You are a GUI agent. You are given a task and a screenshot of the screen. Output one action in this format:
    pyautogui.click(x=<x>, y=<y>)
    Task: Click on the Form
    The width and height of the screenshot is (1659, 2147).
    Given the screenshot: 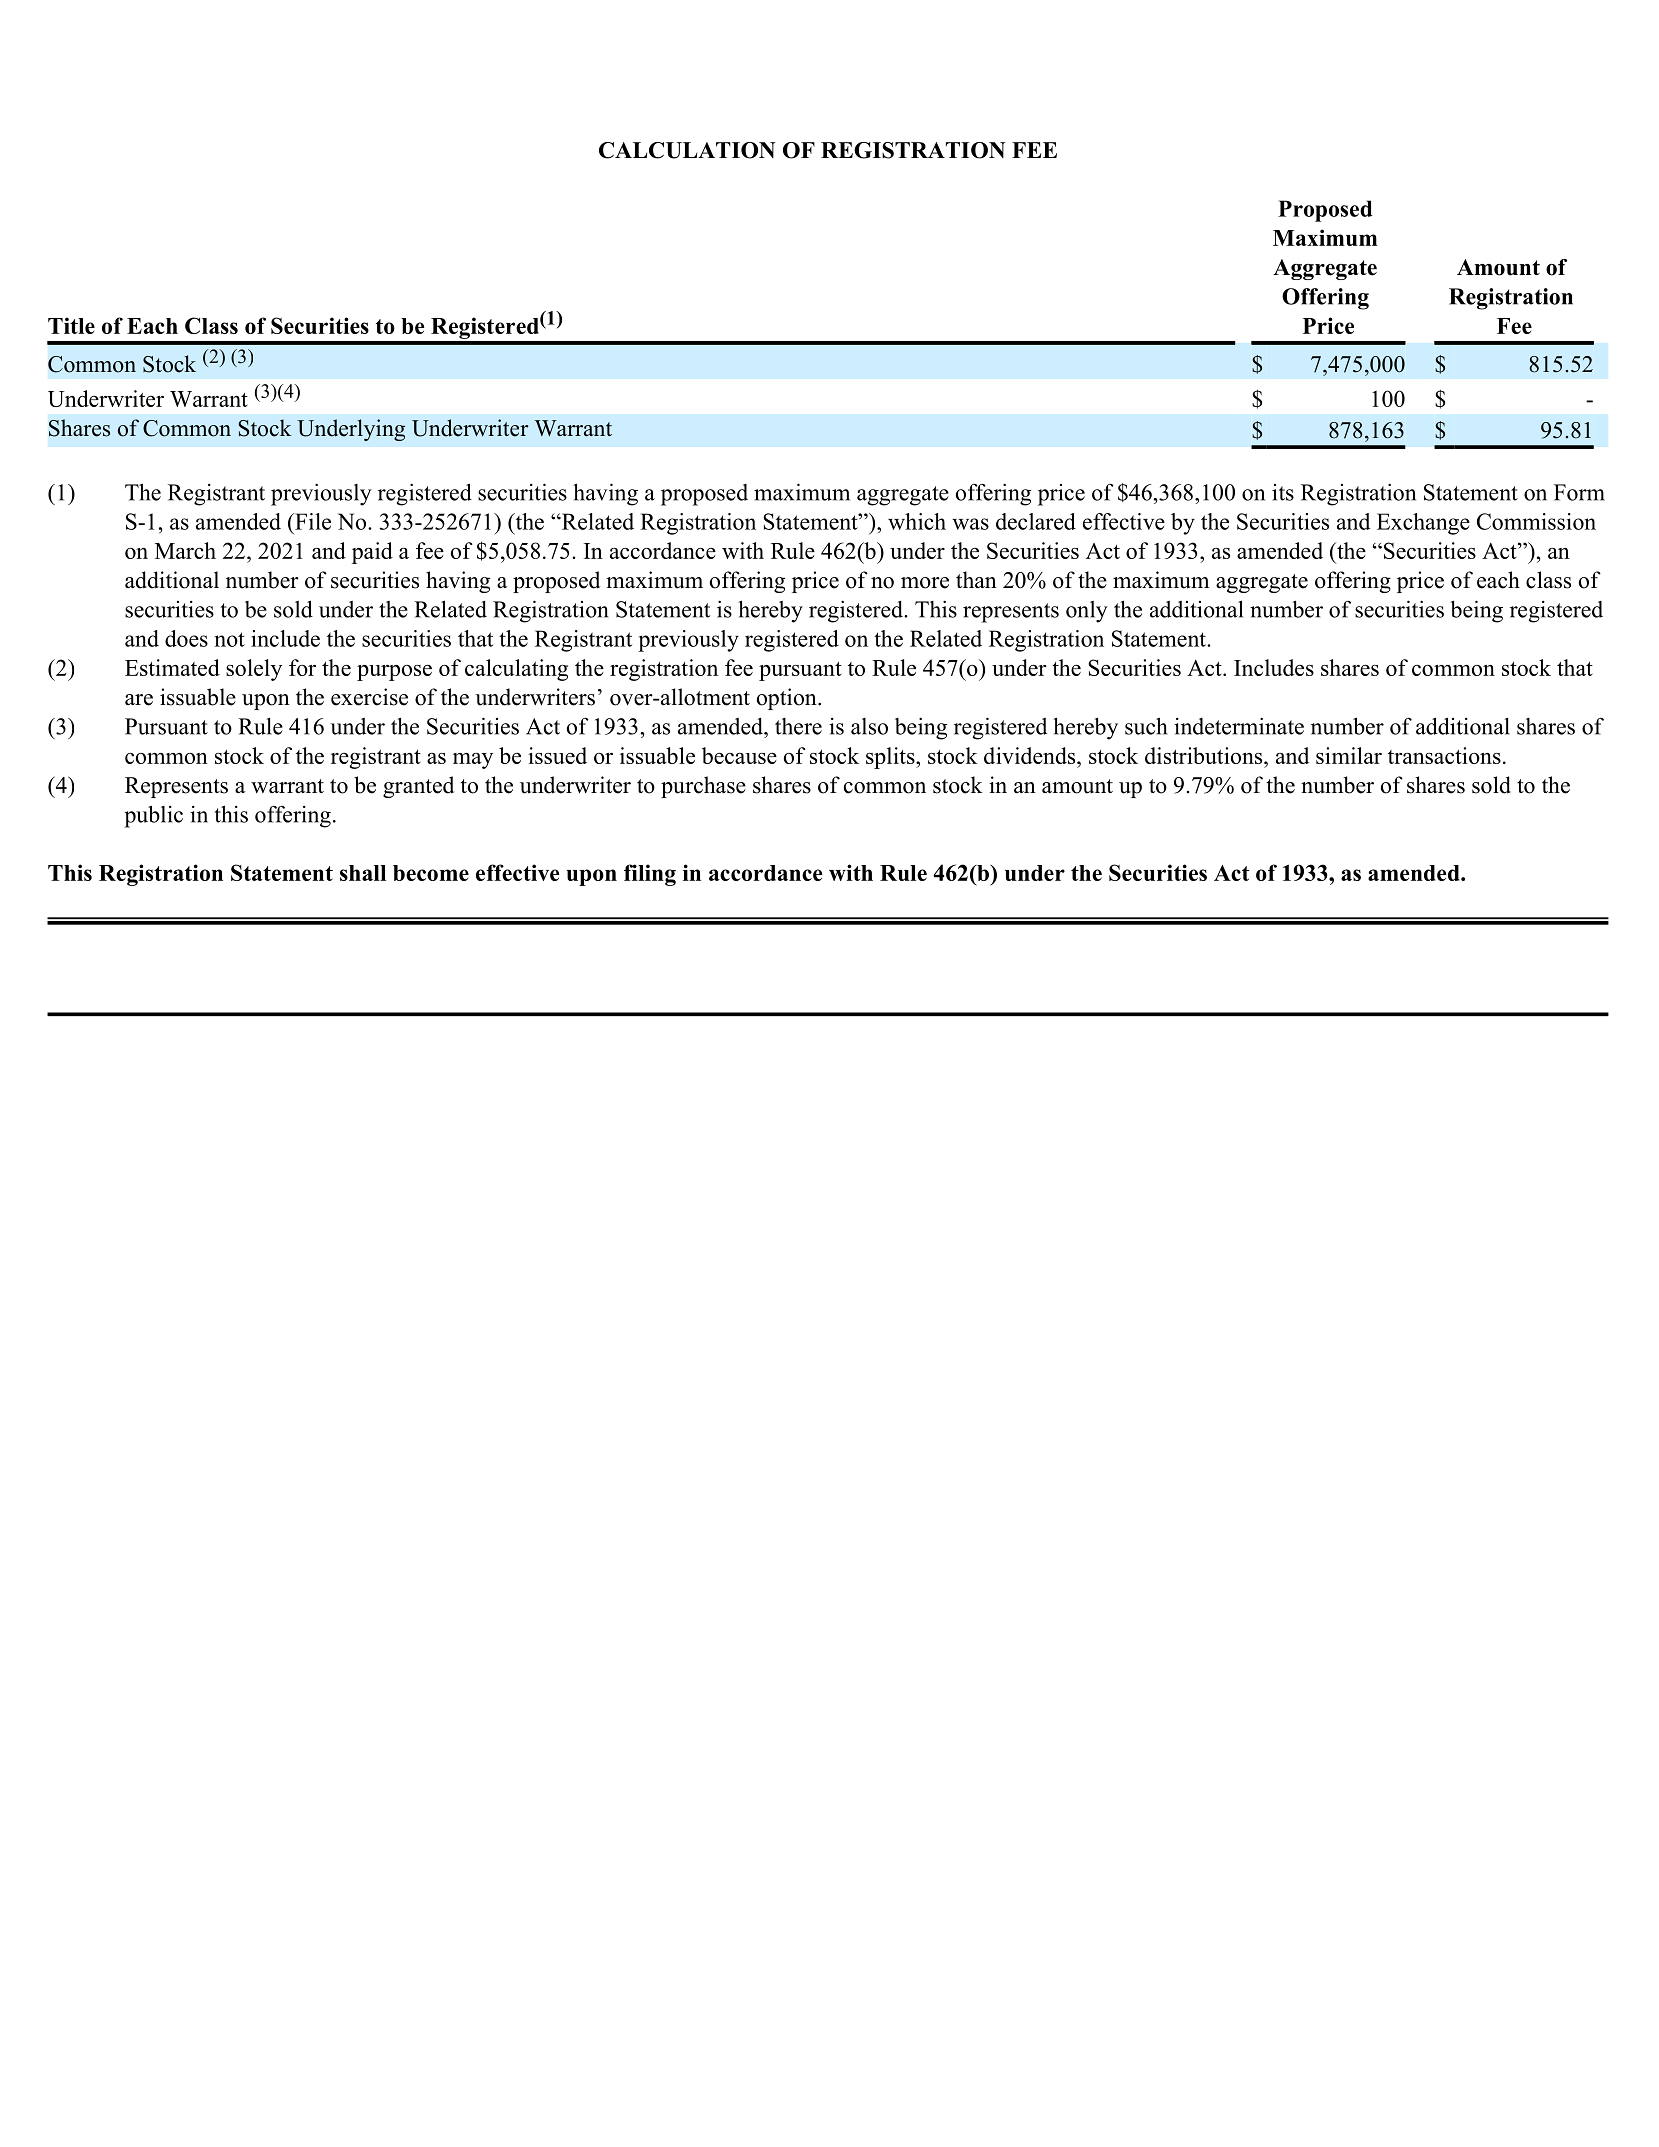 What is the action you would take?
    pyautogui.click(x=1579, y=492)
